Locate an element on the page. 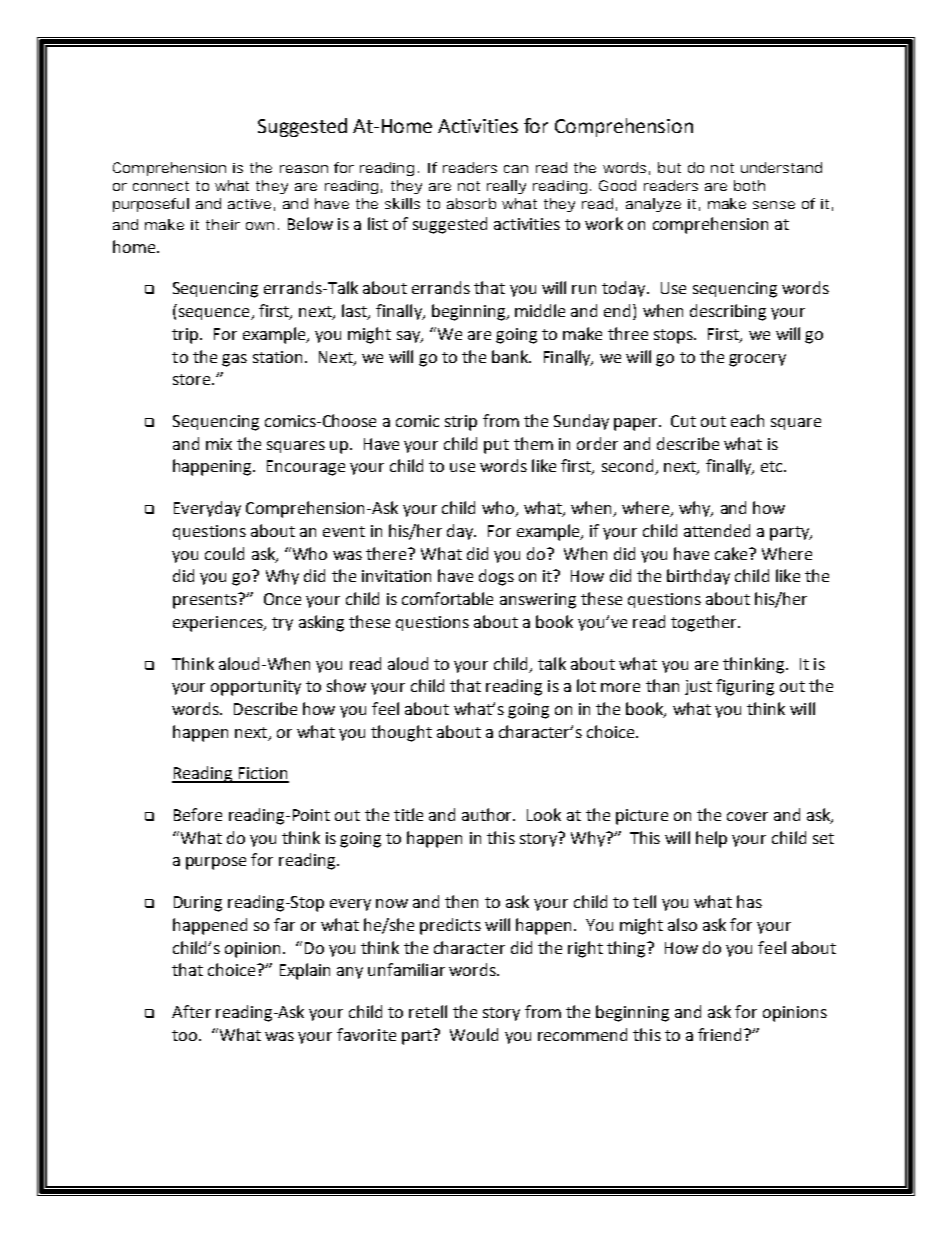 This document has height=1233, width=952. thought is located at coordinates (401, 733).
